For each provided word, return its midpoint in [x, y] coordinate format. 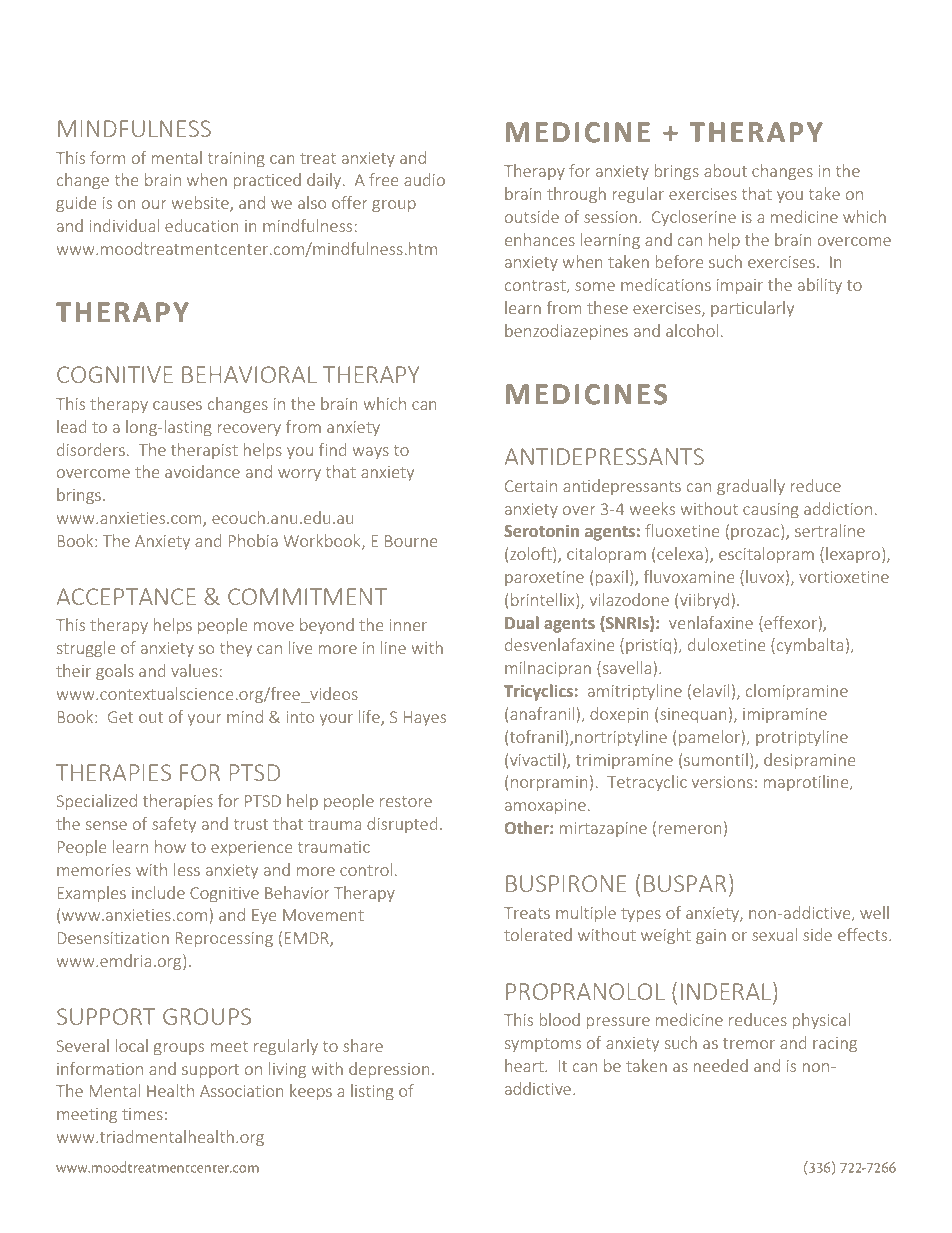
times [142, 1114]
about [725, 170]
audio [424, 179]
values [194, 670]
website [201, 204]
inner [408, 625]
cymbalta [810, 646]
